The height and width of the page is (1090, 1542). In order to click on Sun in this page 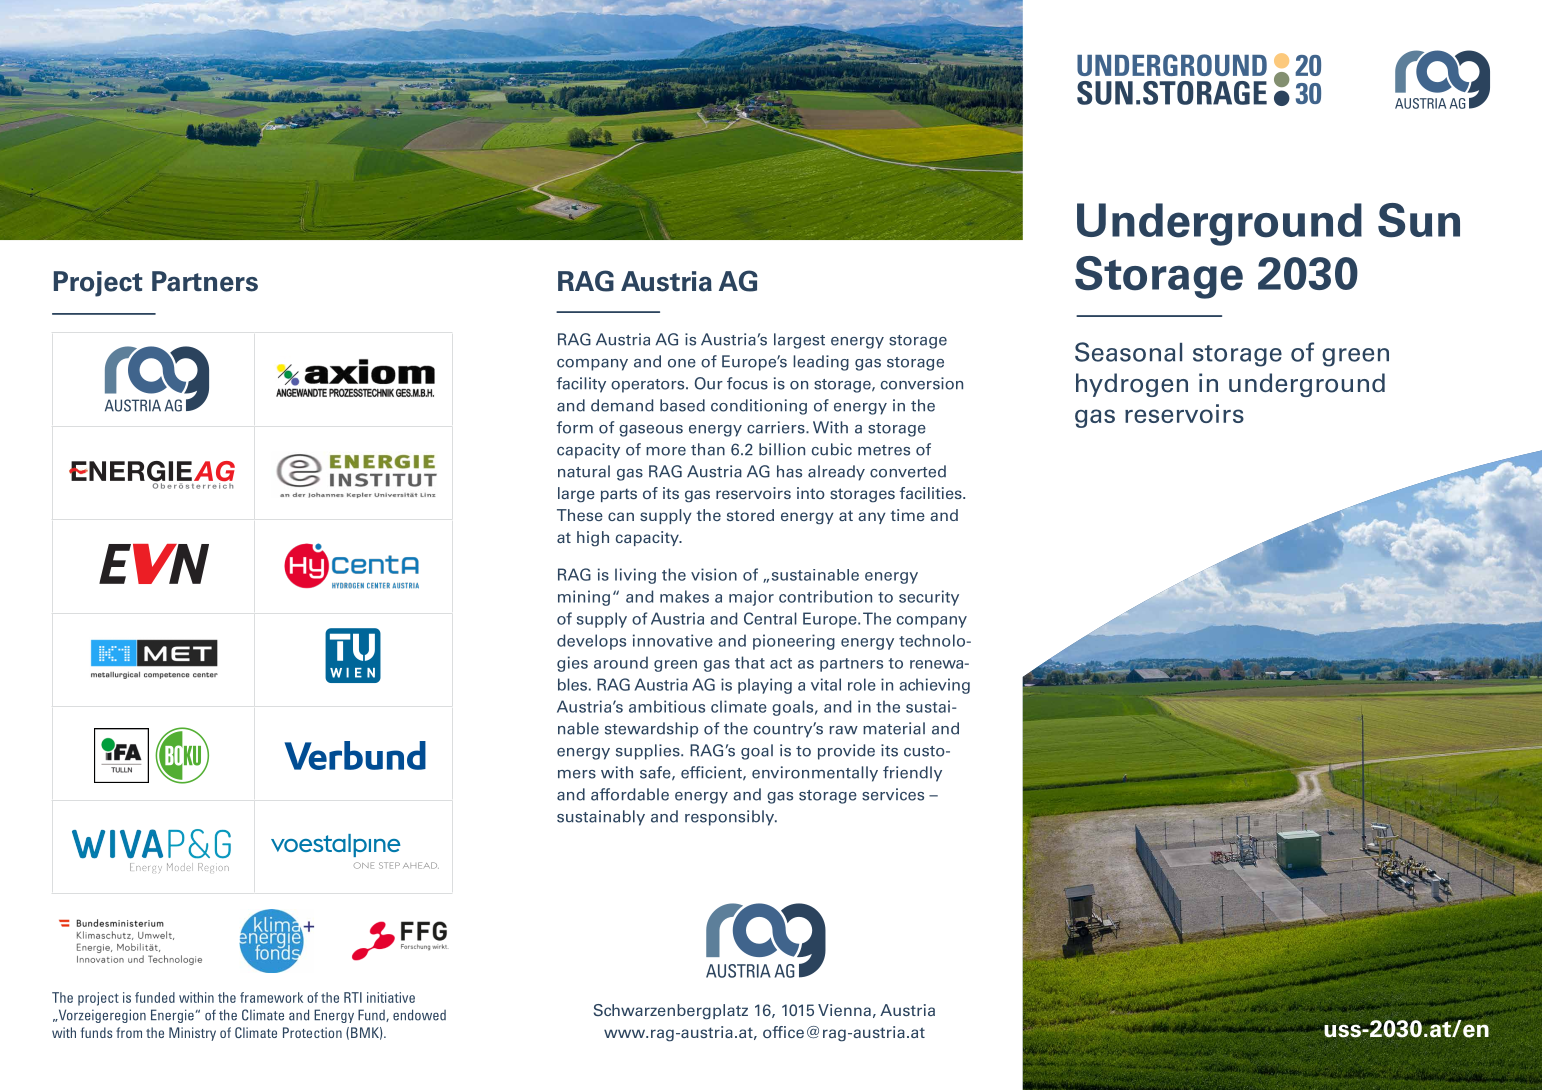, I will do `click(1419, 220)`.
